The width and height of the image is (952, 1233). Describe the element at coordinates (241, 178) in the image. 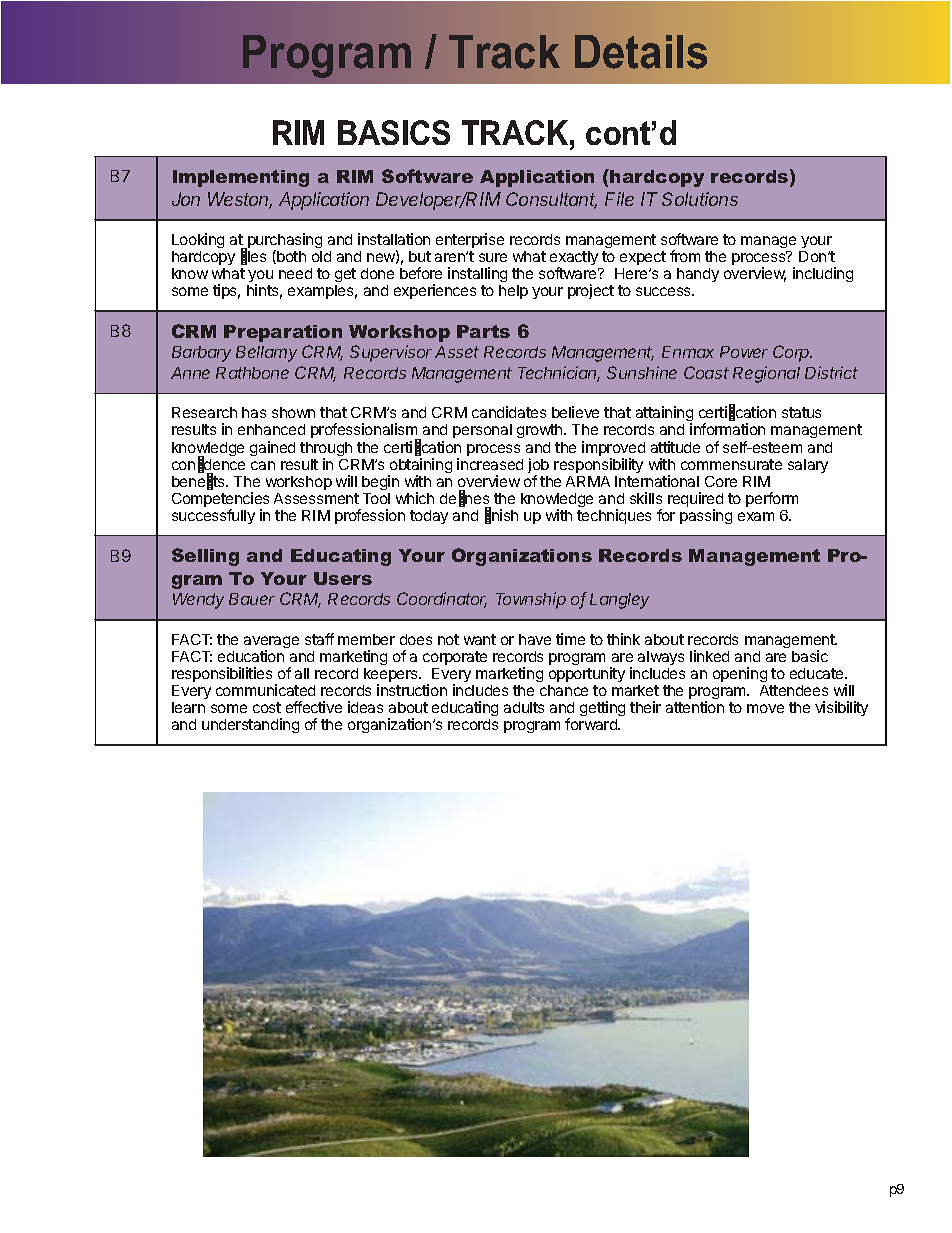

I see `Implementing` at that location.
